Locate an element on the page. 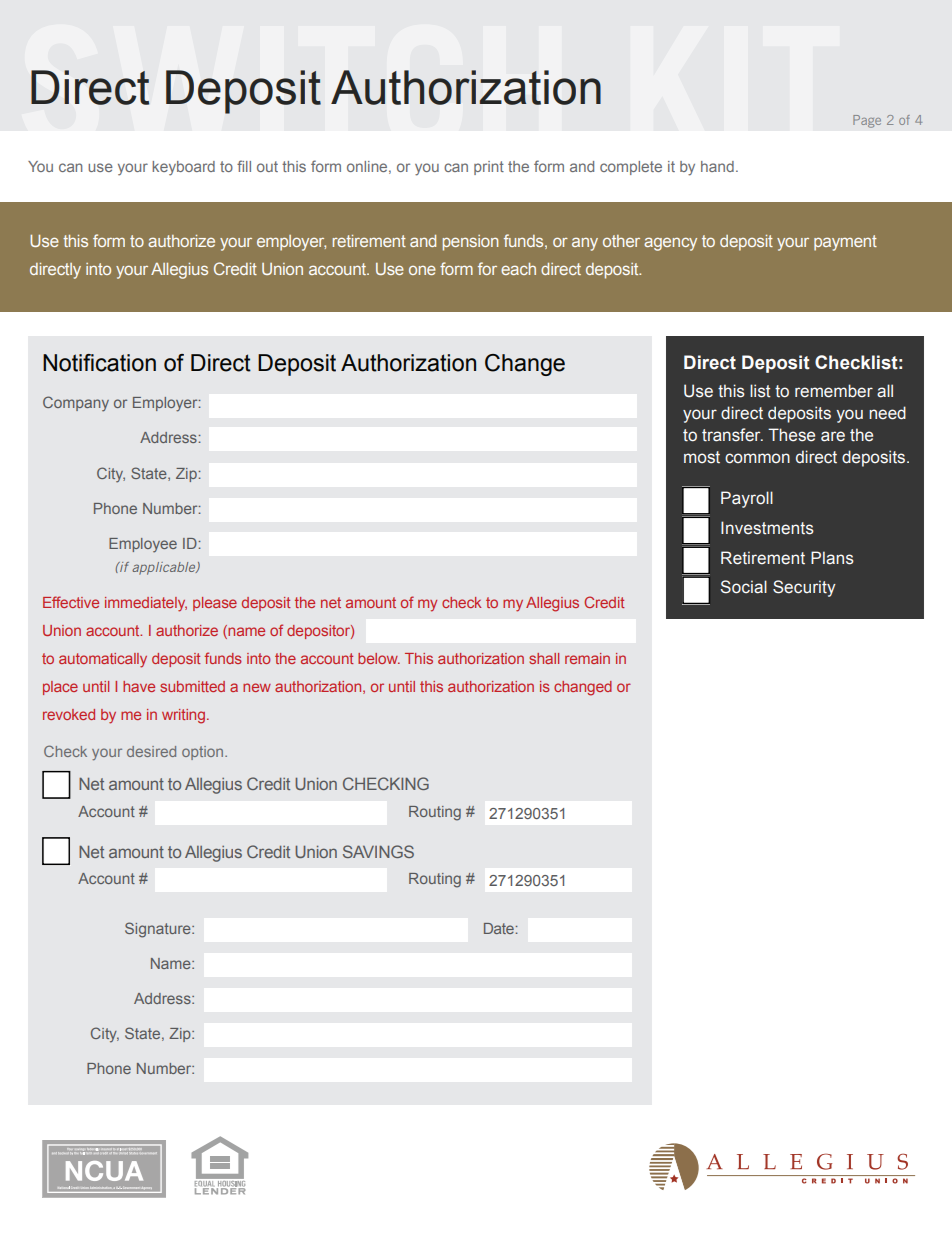  Signature is located at coordinates (159, 930).
